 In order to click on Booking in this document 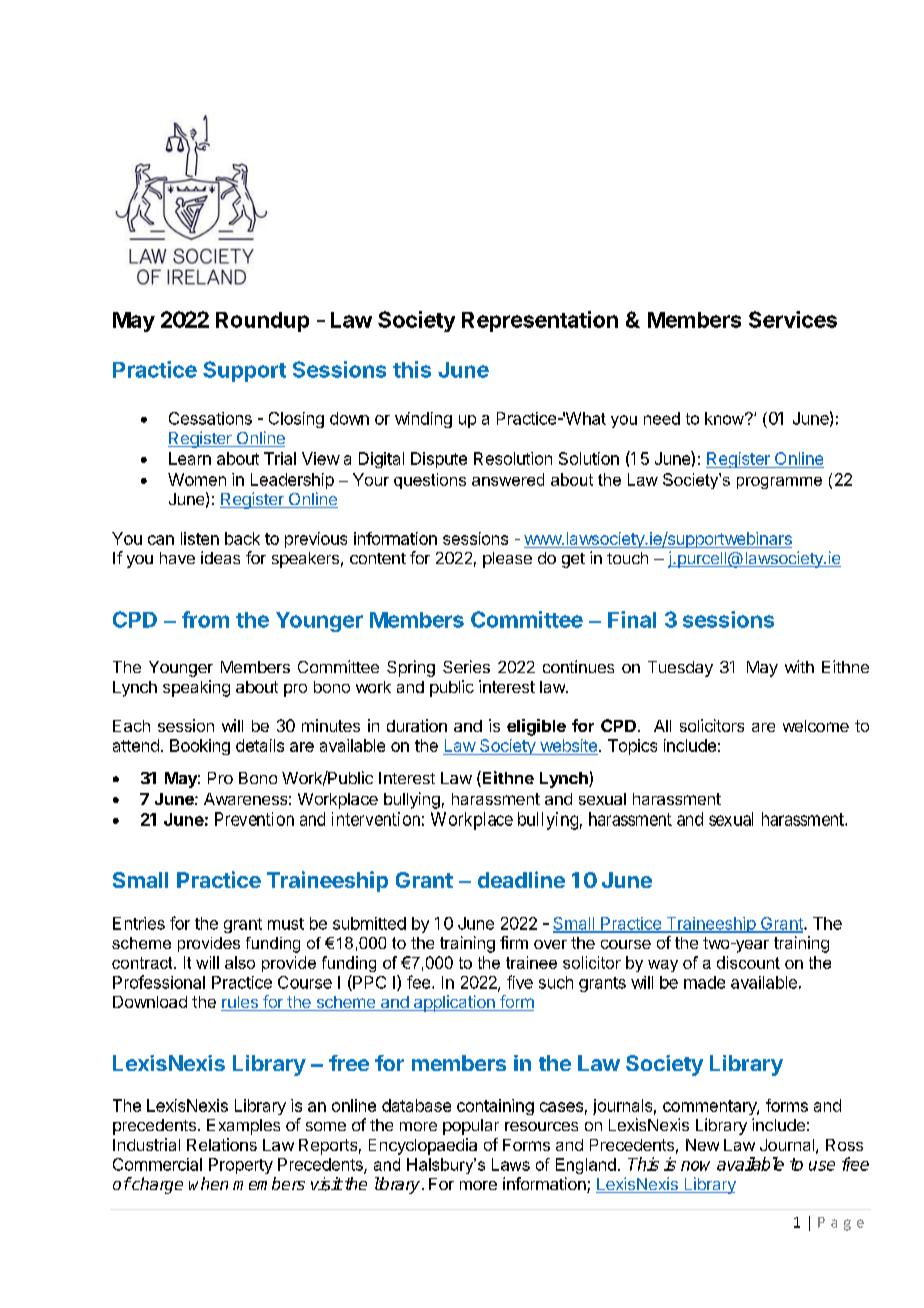, I will do `click(200, 747)`.
